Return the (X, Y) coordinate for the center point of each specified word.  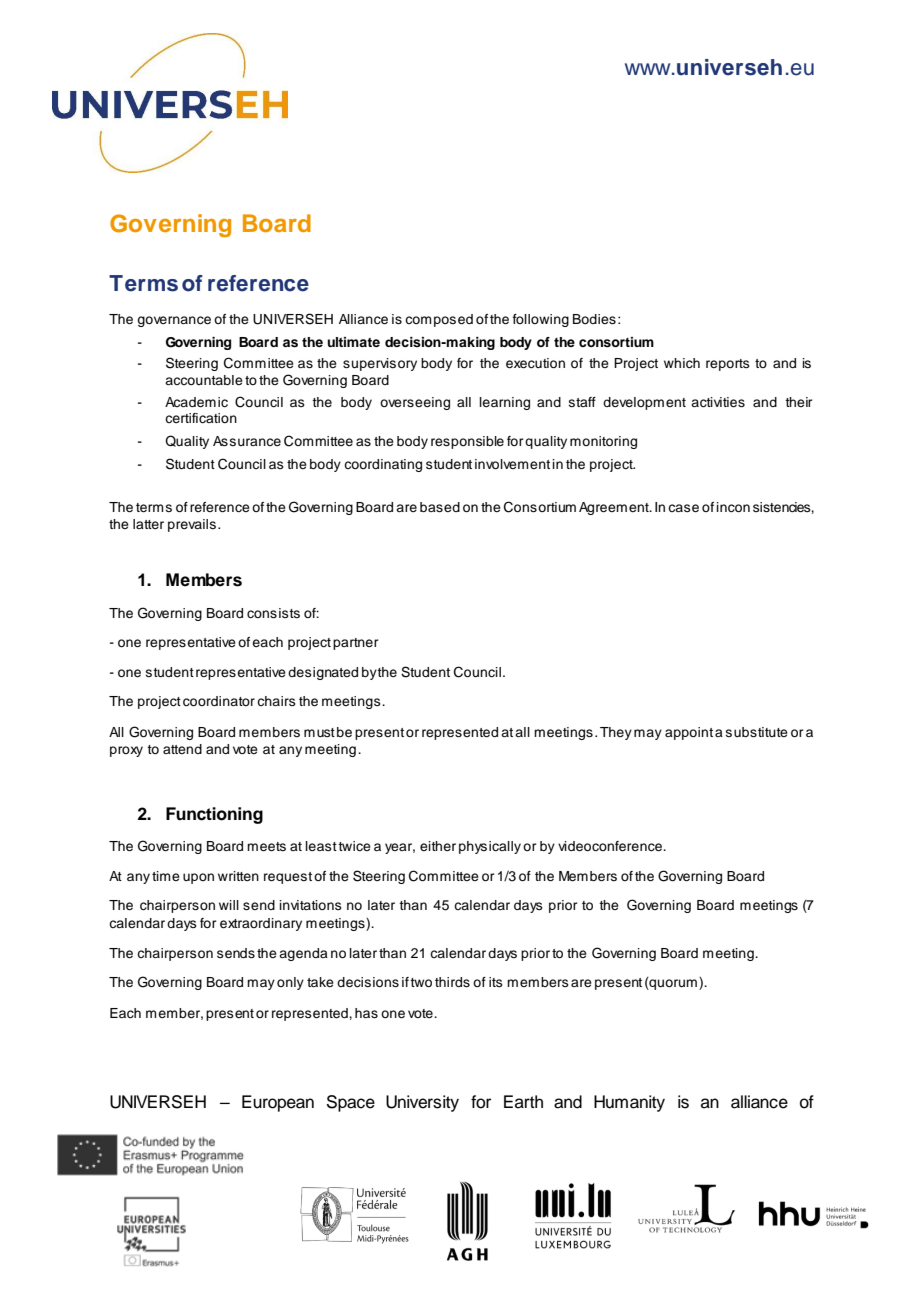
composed (439, 320)
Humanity (629, 1103)
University (422, 1103)
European (278, 1103)
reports (728, 365)
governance (174, 321)
